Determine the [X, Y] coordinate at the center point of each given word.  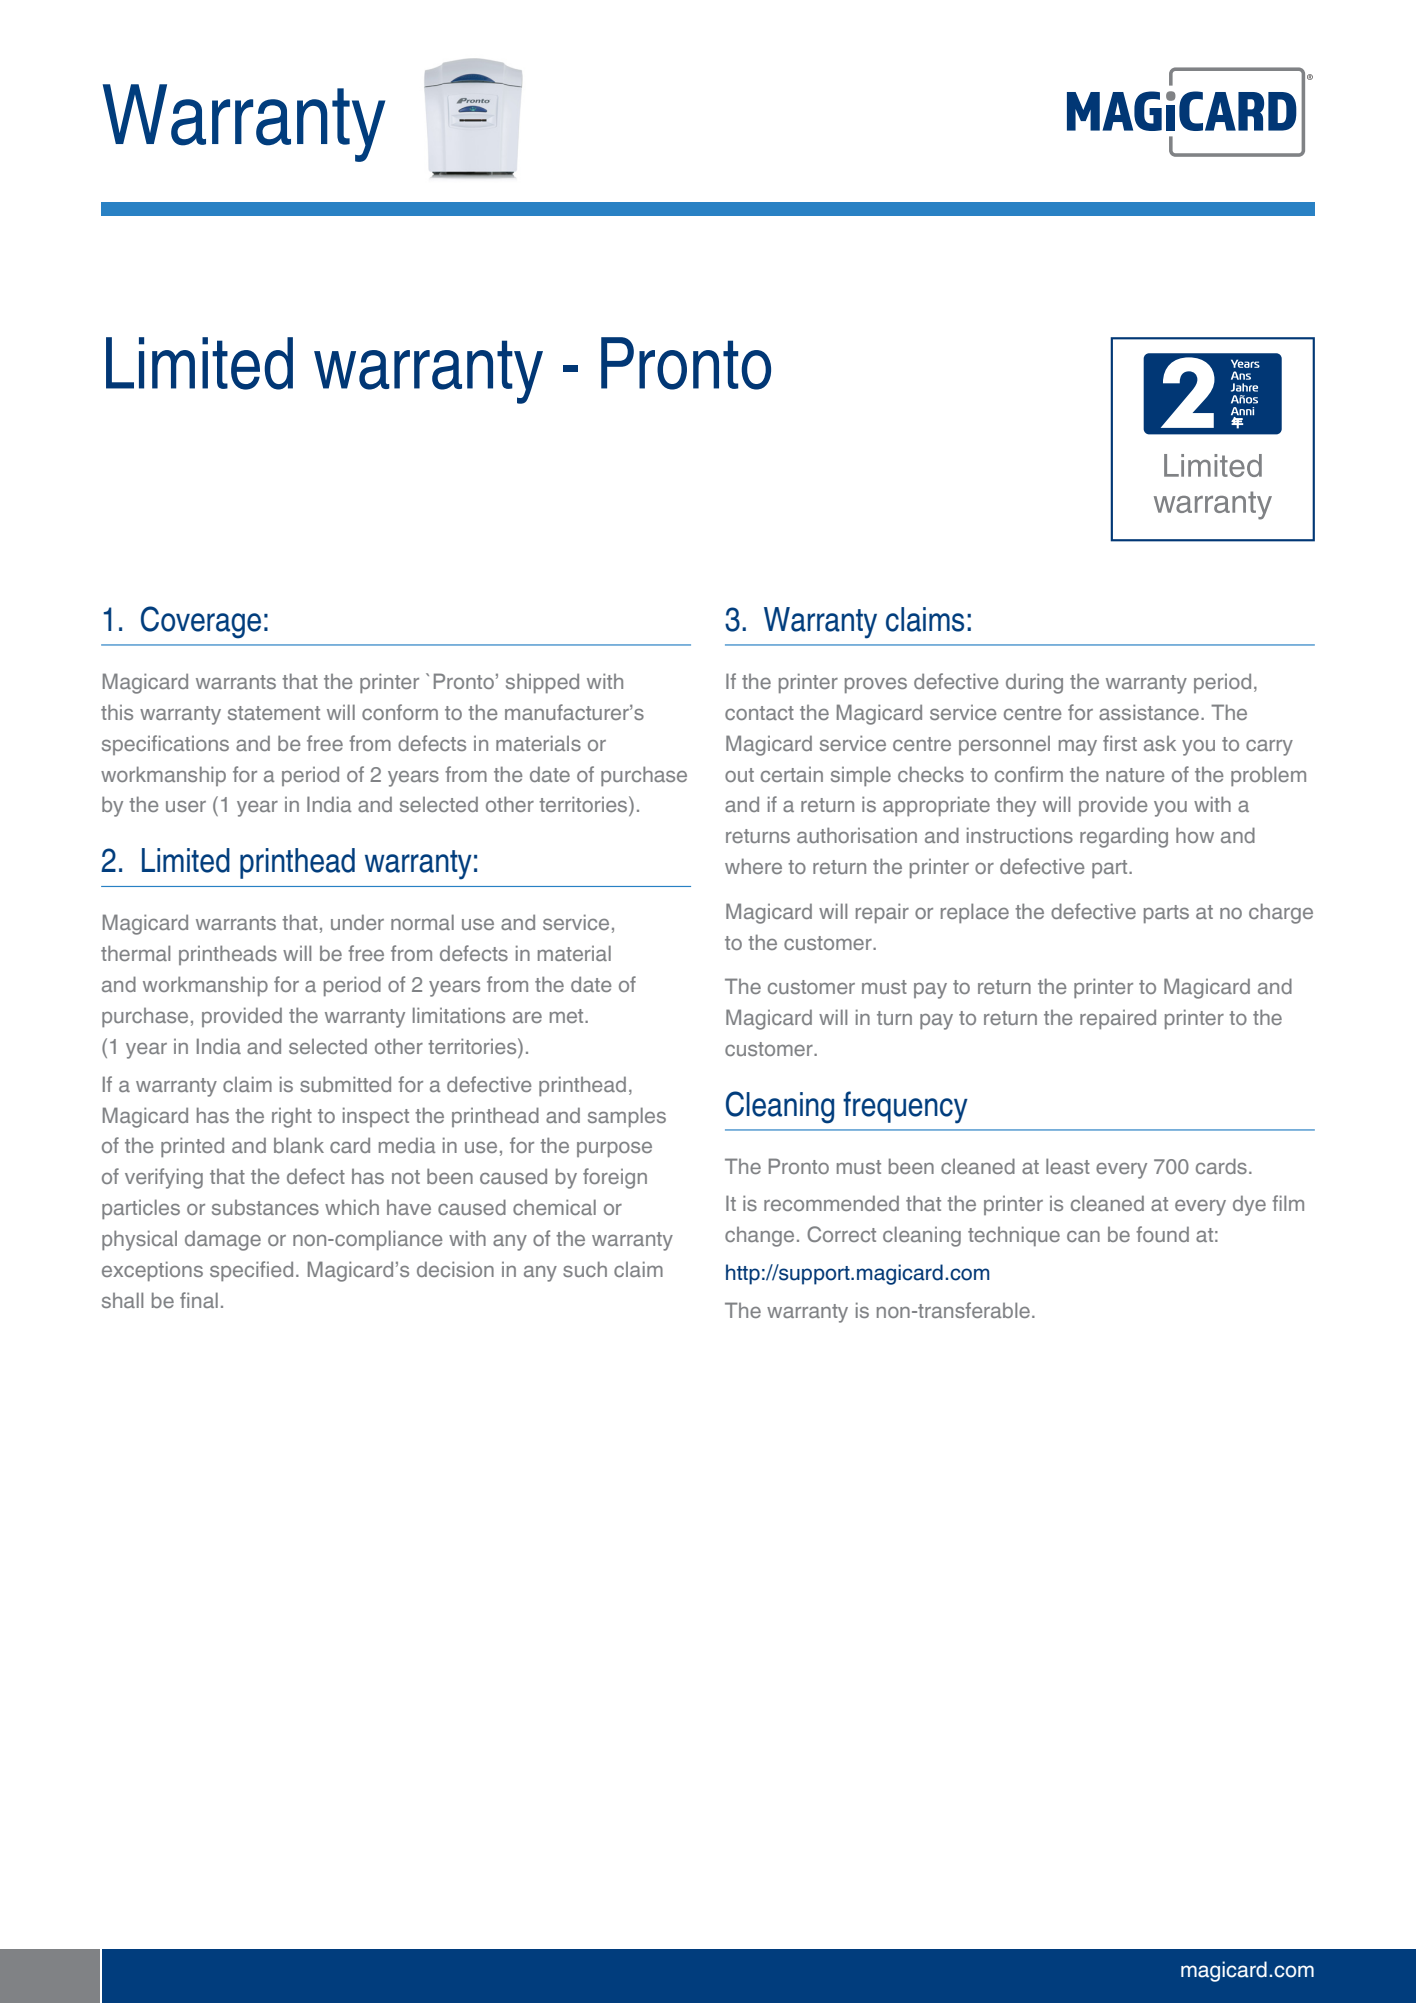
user [186, 806]
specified [251, 1271]
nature [1135, 775]
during [1034, 683]
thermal [135, 953]
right [292, 1117]
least [1068, 1166]
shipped [542, 683]
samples [627, 1117]
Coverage [201, 622]
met [568, 1016]
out [739, 775]
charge [1281, 913]
